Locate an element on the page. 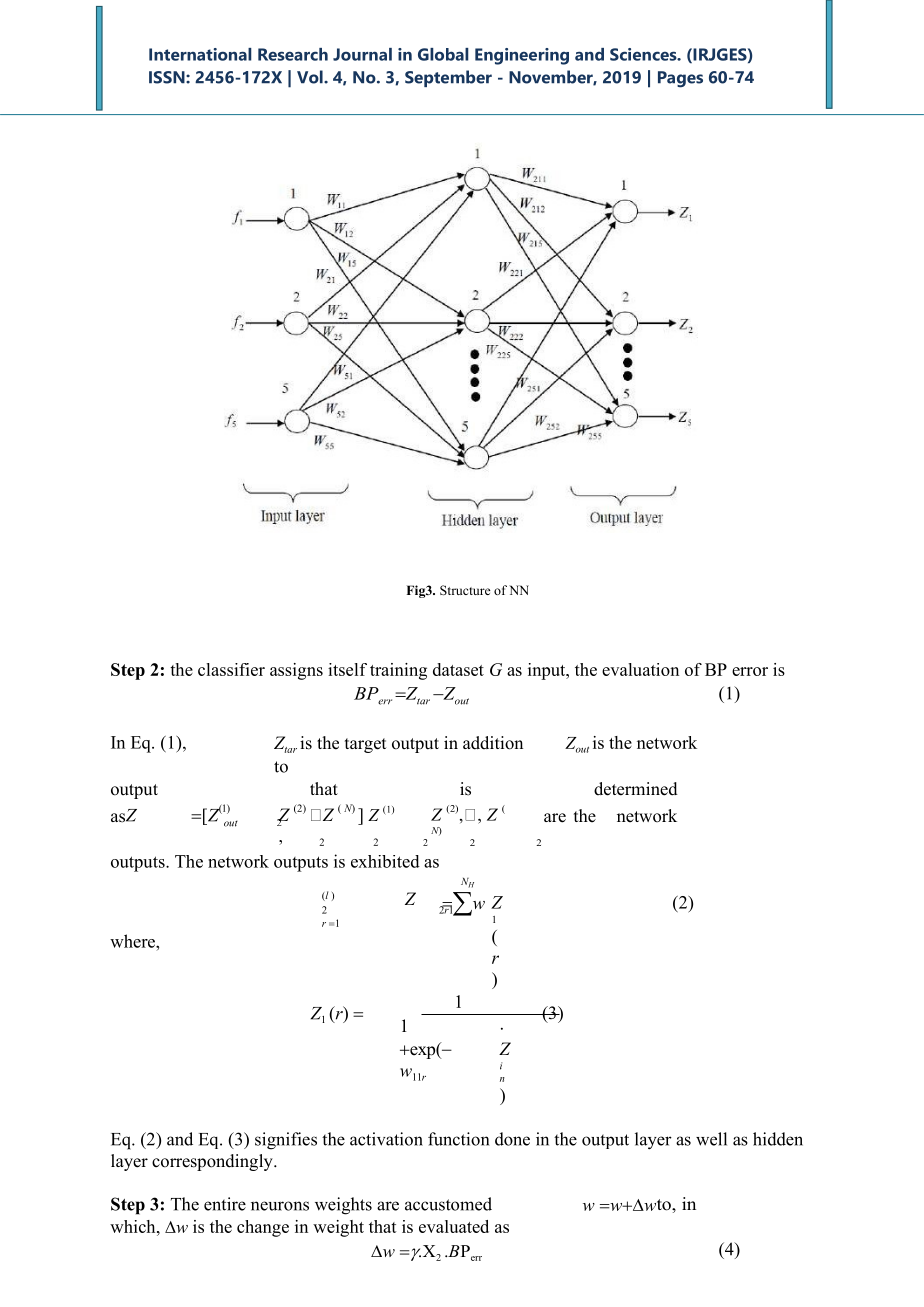 This page has height=1307, width=924. Vol is located at coordinates (311, 77).
